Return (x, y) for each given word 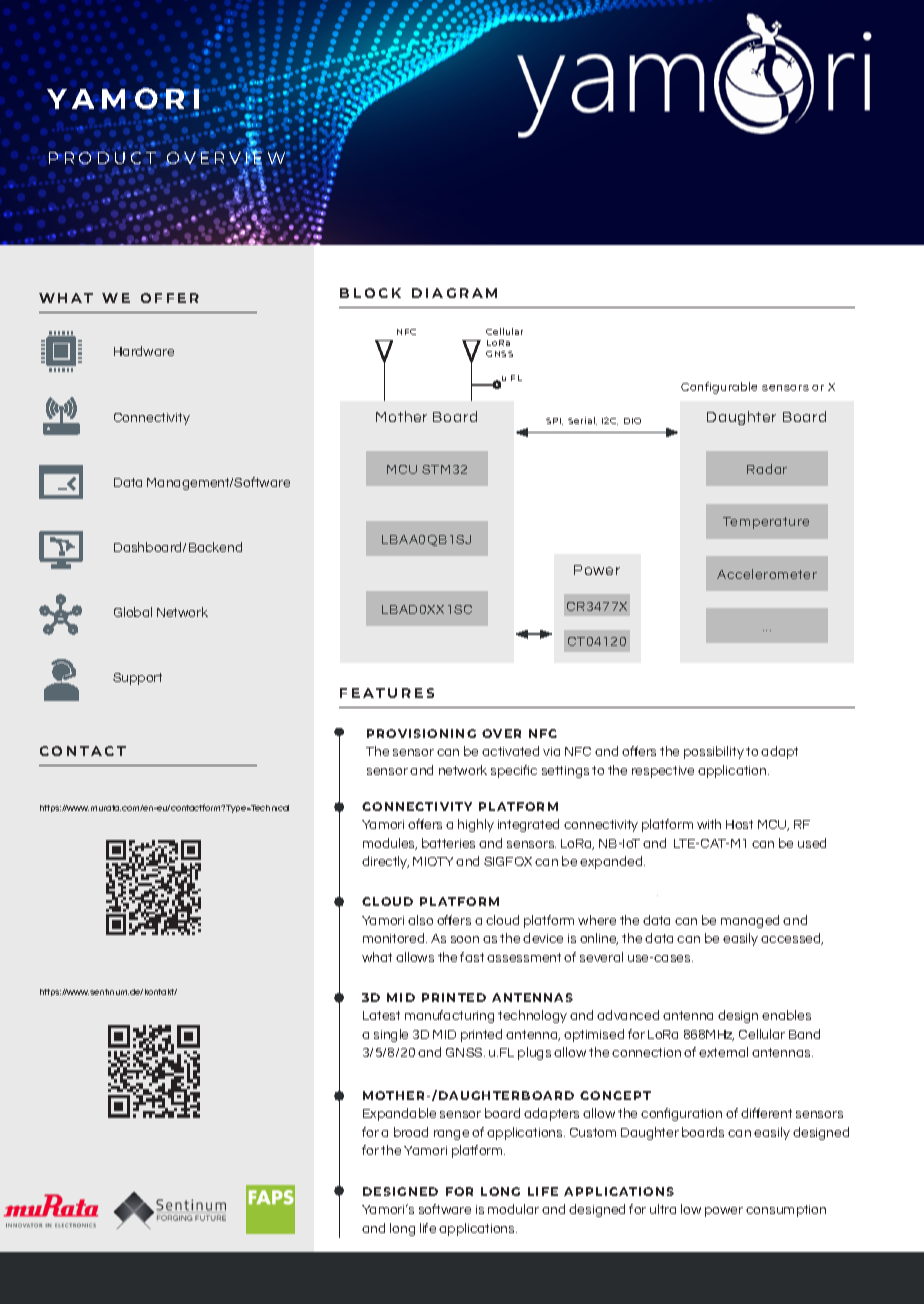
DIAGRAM (454, 293)
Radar (767, 469)
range (451, 1135)
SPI (554, 421)
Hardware (144, 351)
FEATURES (387, 693)
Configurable (719, 388)
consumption (786, 1211)
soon (465, 939)
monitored (395, 938)
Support (137, 679)
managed (750, 921)
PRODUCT (102, 157)
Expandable (399, 1114)
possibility (714, 752)
